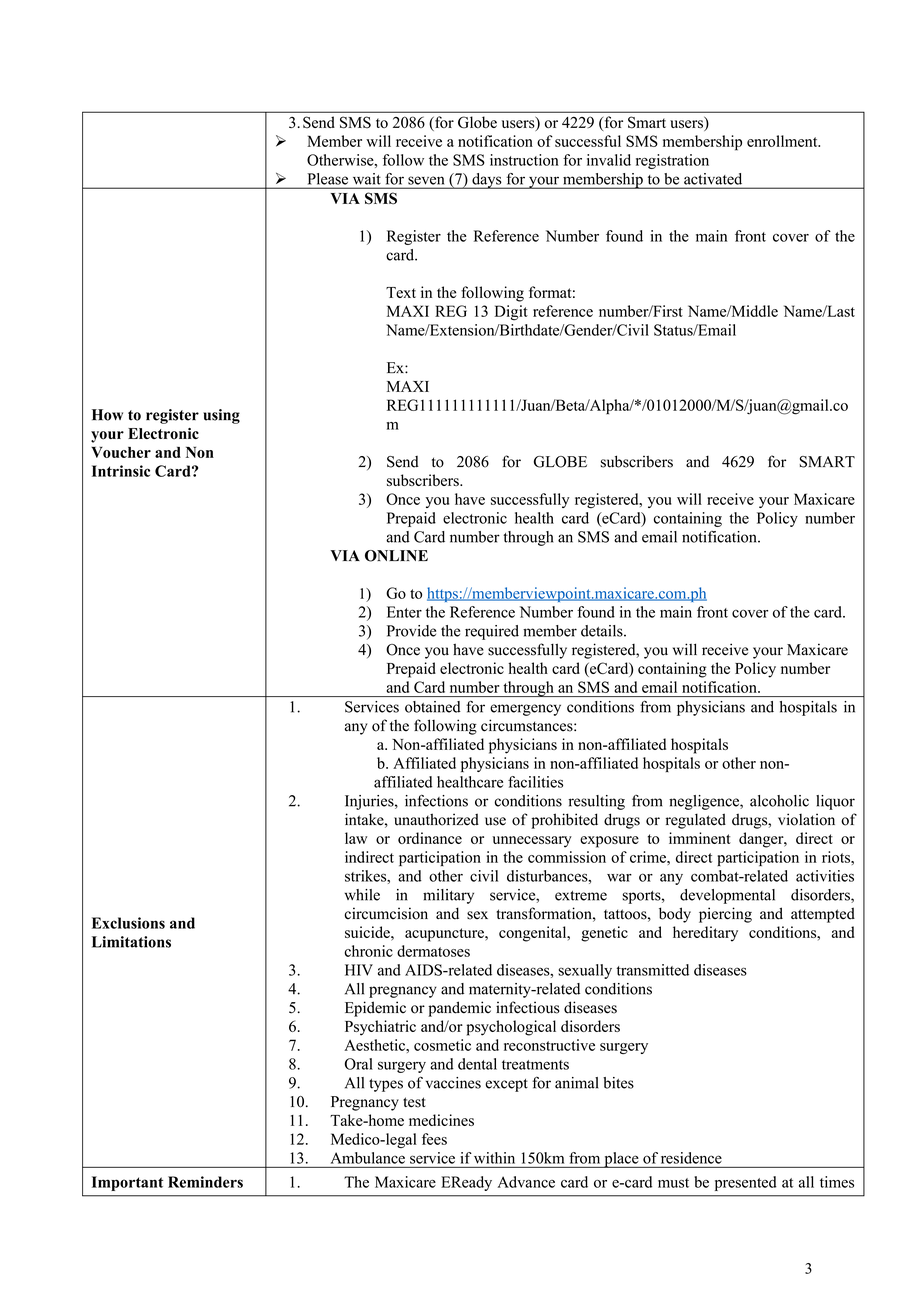 This image has height=1308, width=924. Describe the element at coordinates (221, 416) in the image. I see `using` at that location.
